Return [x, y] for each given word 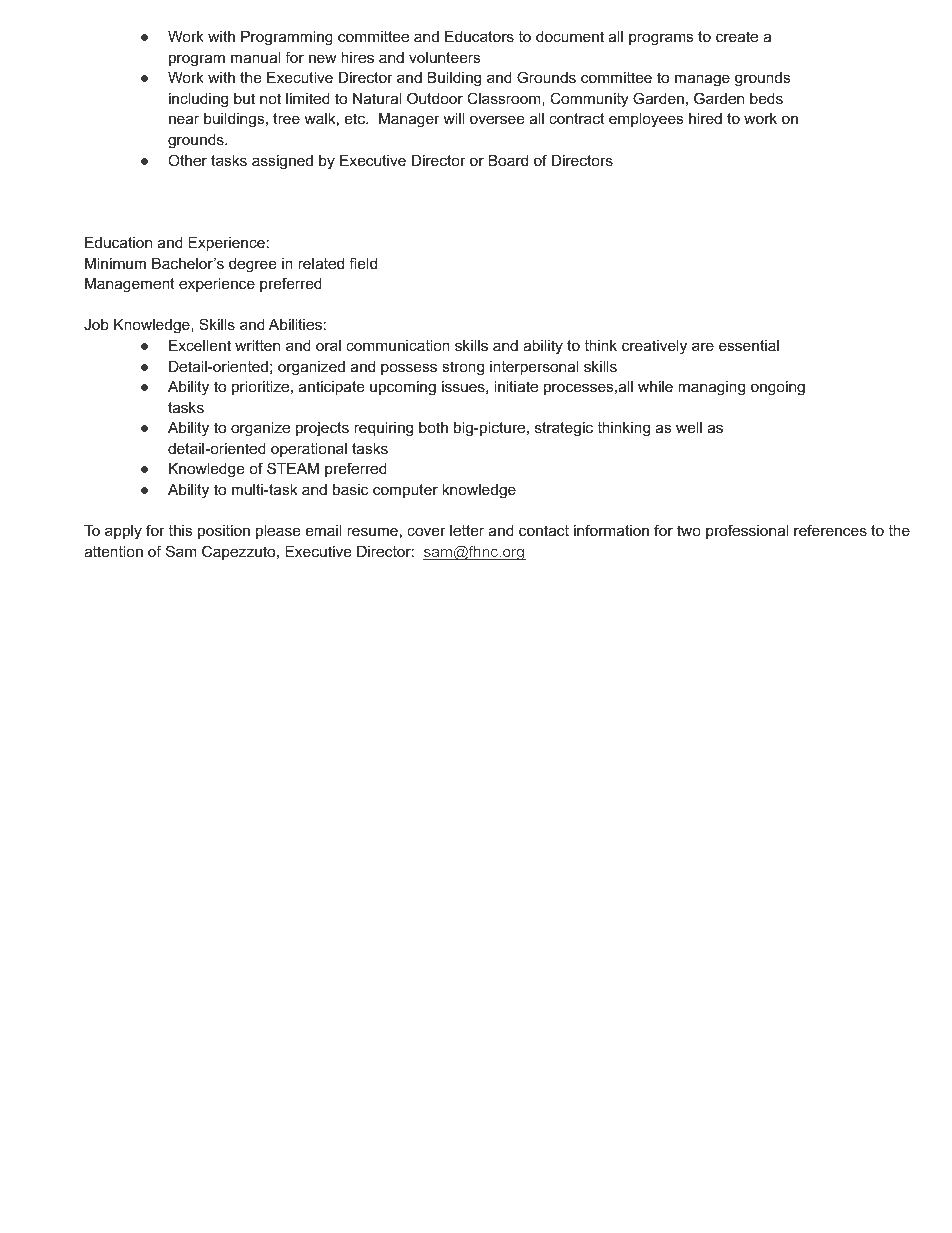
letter [467, 530]
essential [749, 345]
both [433, 427]
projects [322, 429]
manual [255, 57]
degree [253, 265]
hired [705, 118]
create [737, 36]
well [689, 427]
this [180, 530]
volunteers [444, 57]
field [363, 263]
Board [508, 160]
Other [187, 160]
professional [747, 531]
